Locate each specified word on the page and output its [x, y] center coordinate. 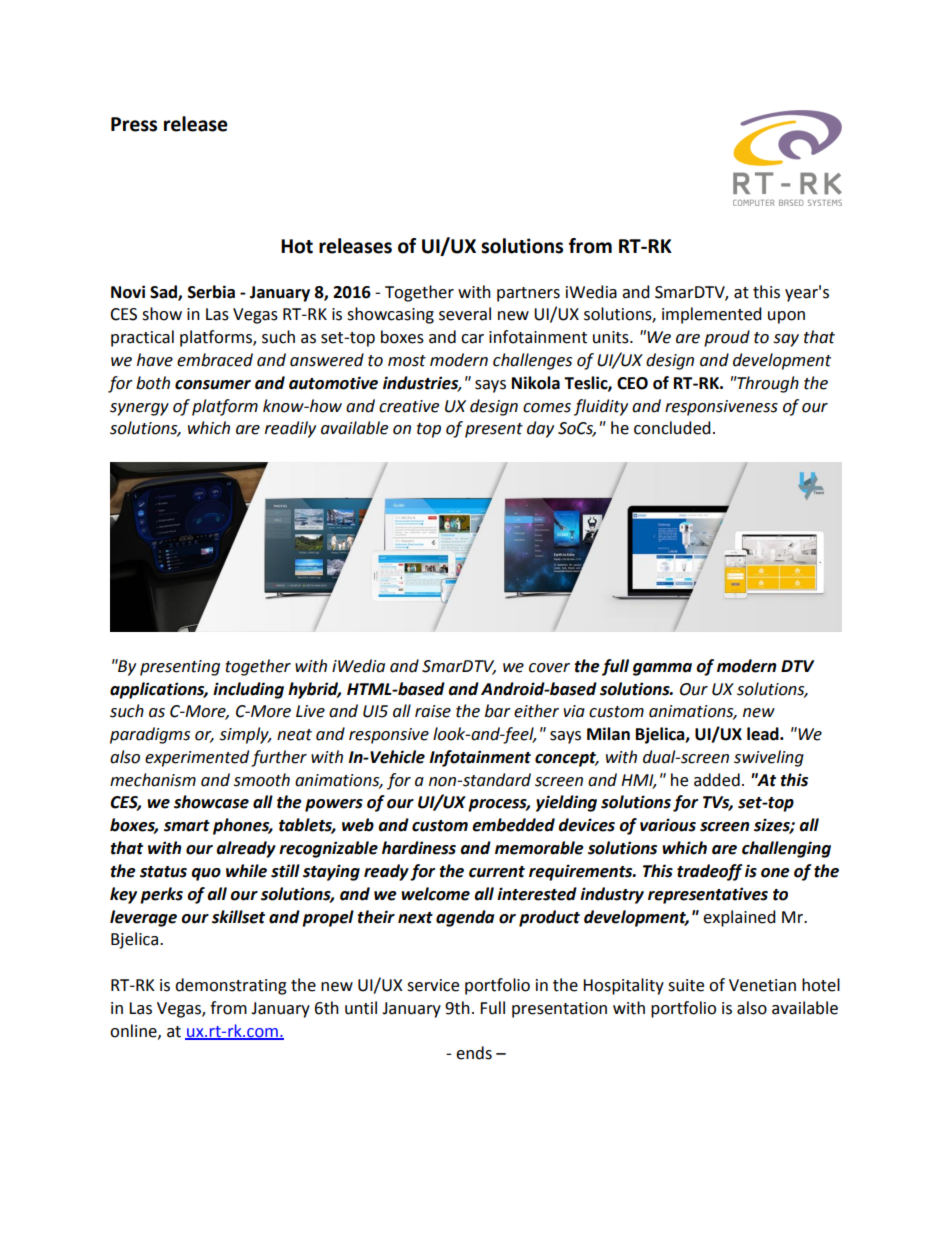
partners [528, 294]
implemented [712, 315]
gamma [662, 669]
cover [549, 668]
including [248, 690]
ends [474, 1053]
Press [134, 124]
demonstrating [231, 986]
